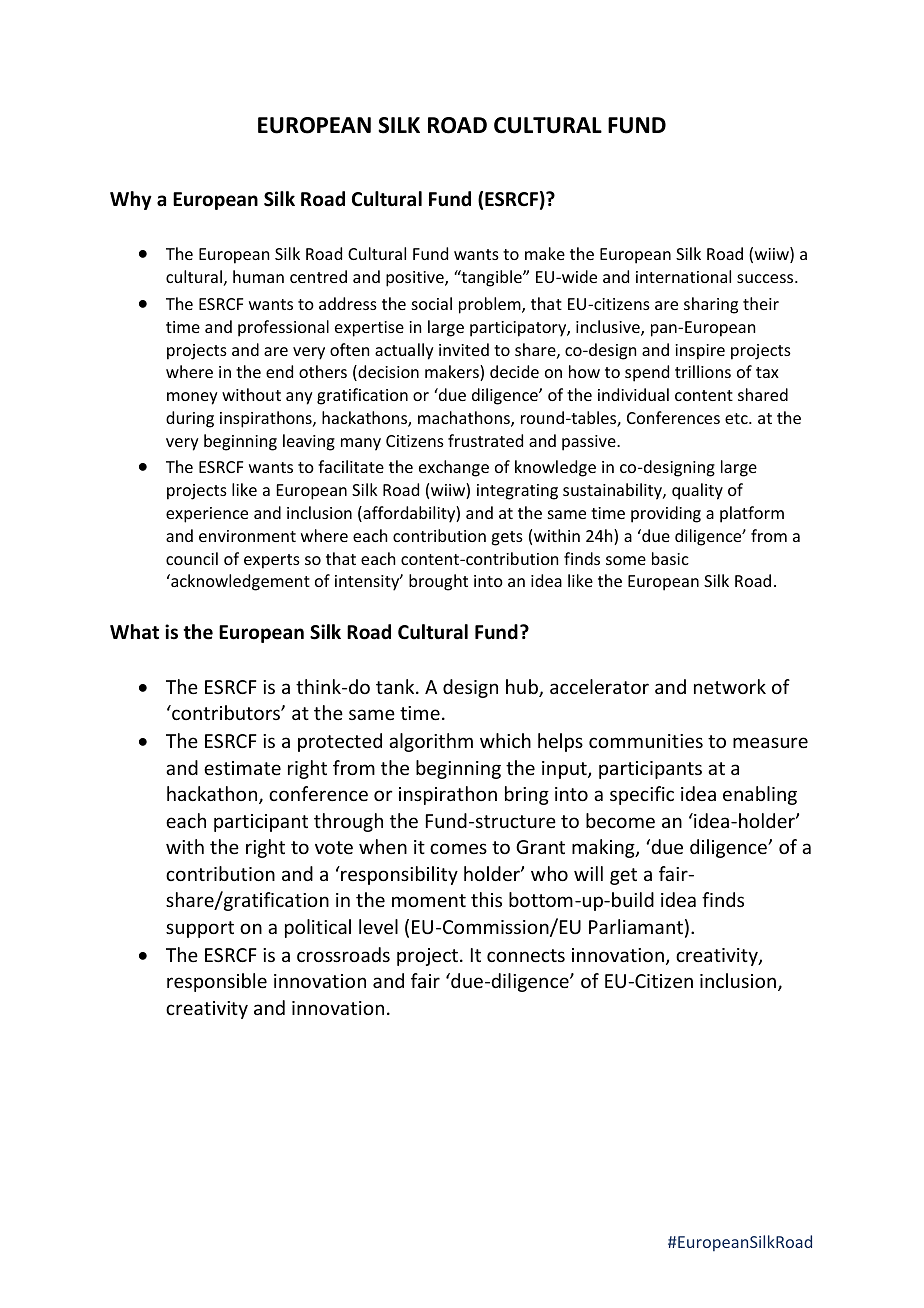  What do you see at coordinates (507, 538) in the document?
I see `gets` at bounding box center [507, 538].
